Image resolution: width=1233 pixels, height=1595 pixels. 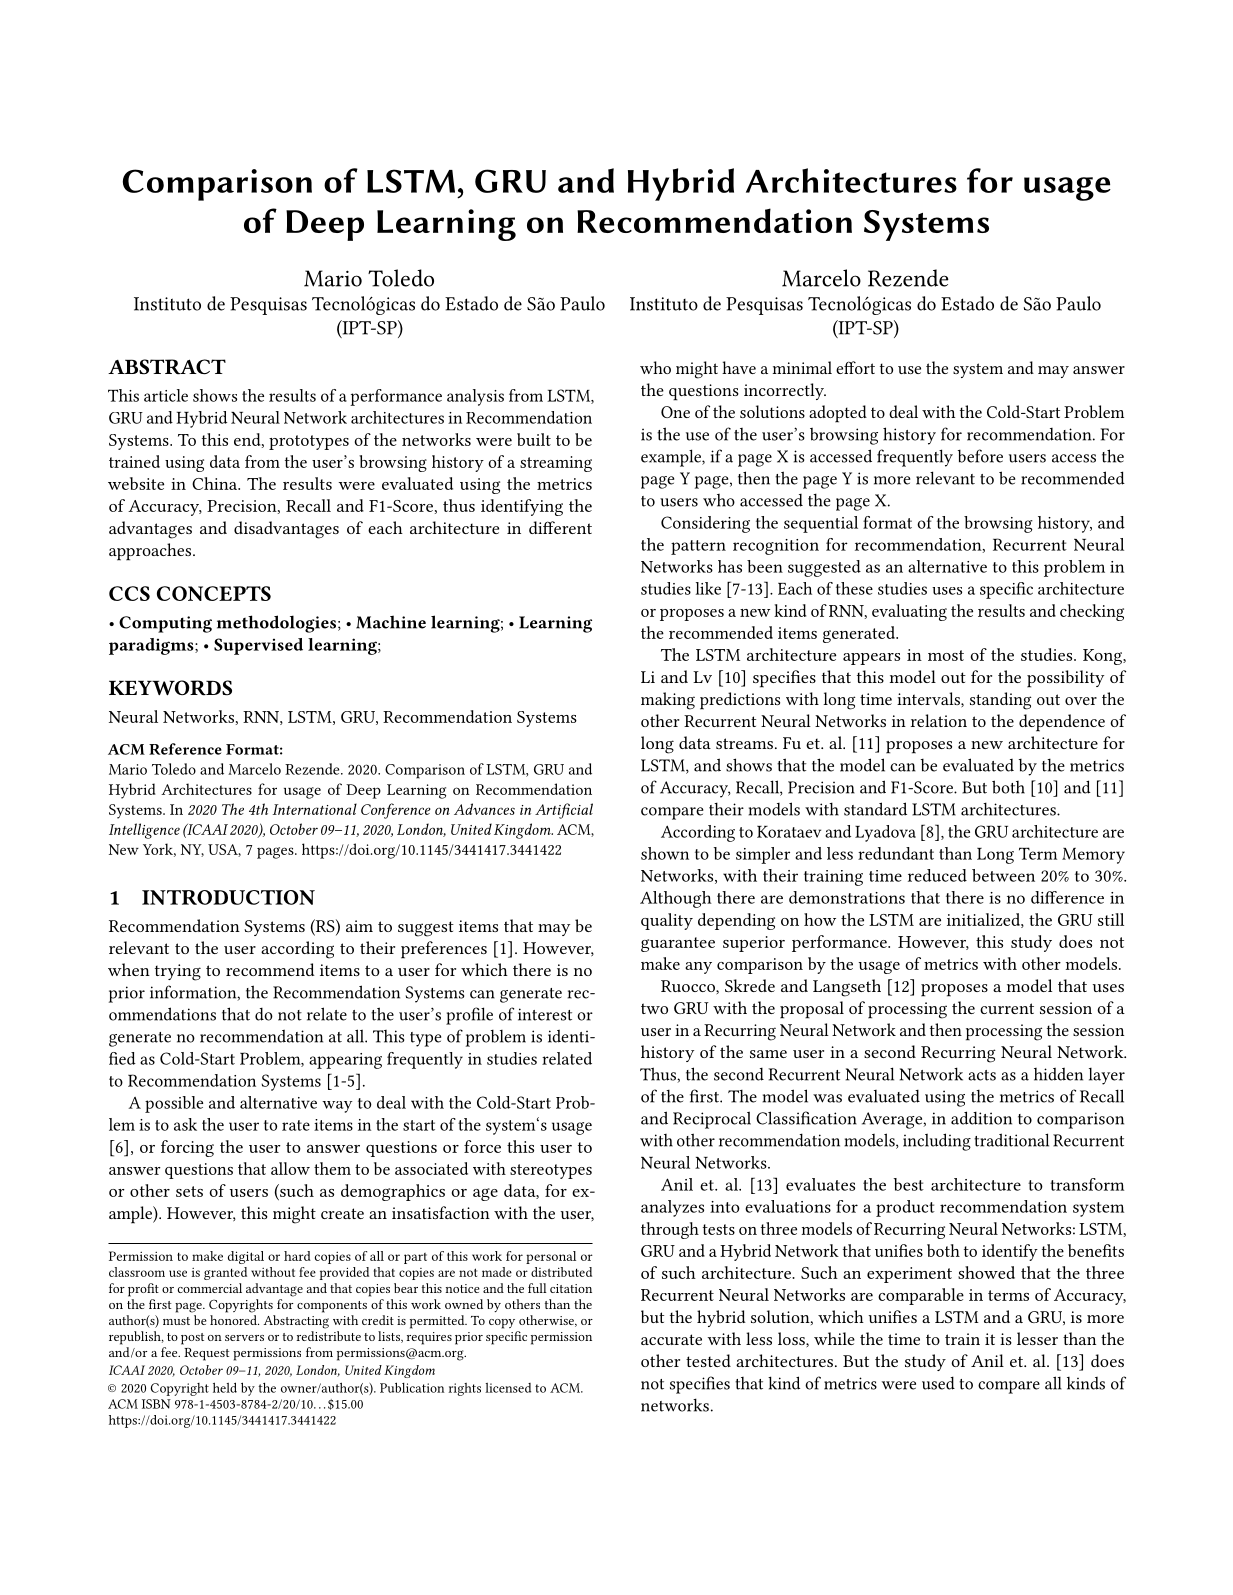 I want to click on article, so click(x=166, y=395).
